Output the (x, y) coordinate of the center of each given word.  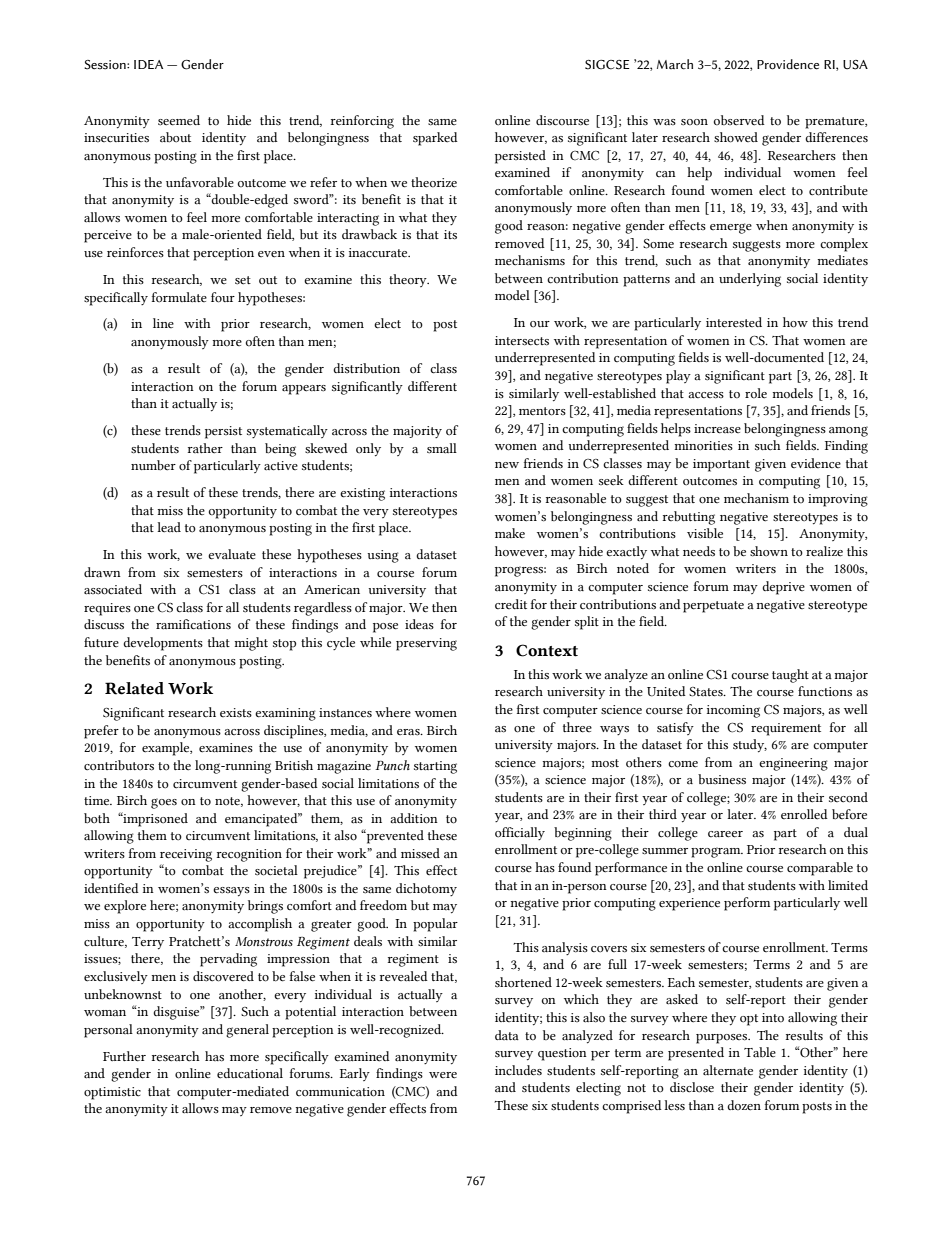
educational (250, 1073)
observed (739, 120)
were (443, 1075)
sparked (435, 139)
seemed (179, 120)
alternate (728, 1070)
